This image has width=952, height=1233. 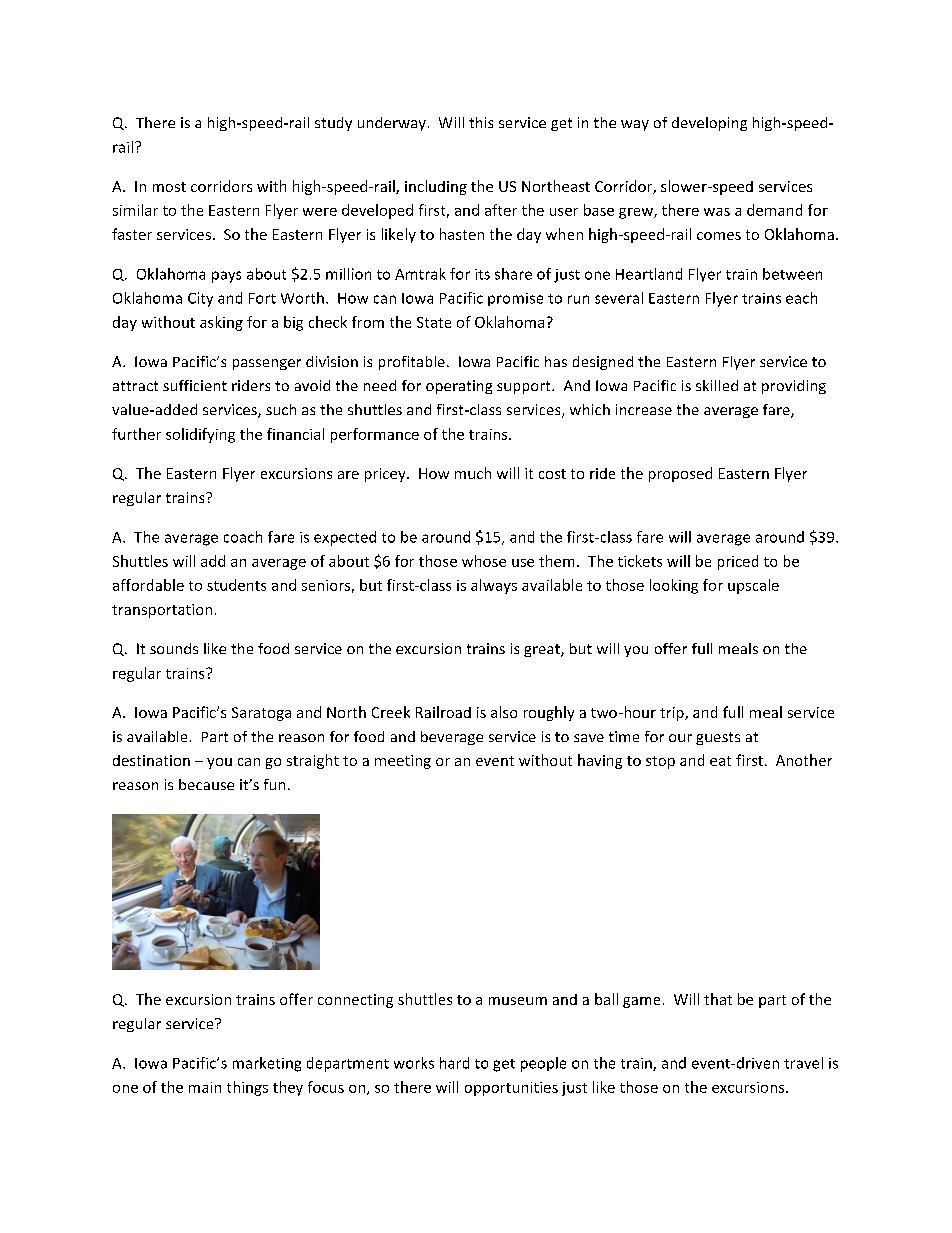 What do you see at coordinates (709, 124) in the image?
I see `developing` at bounding box center [709, 124].
